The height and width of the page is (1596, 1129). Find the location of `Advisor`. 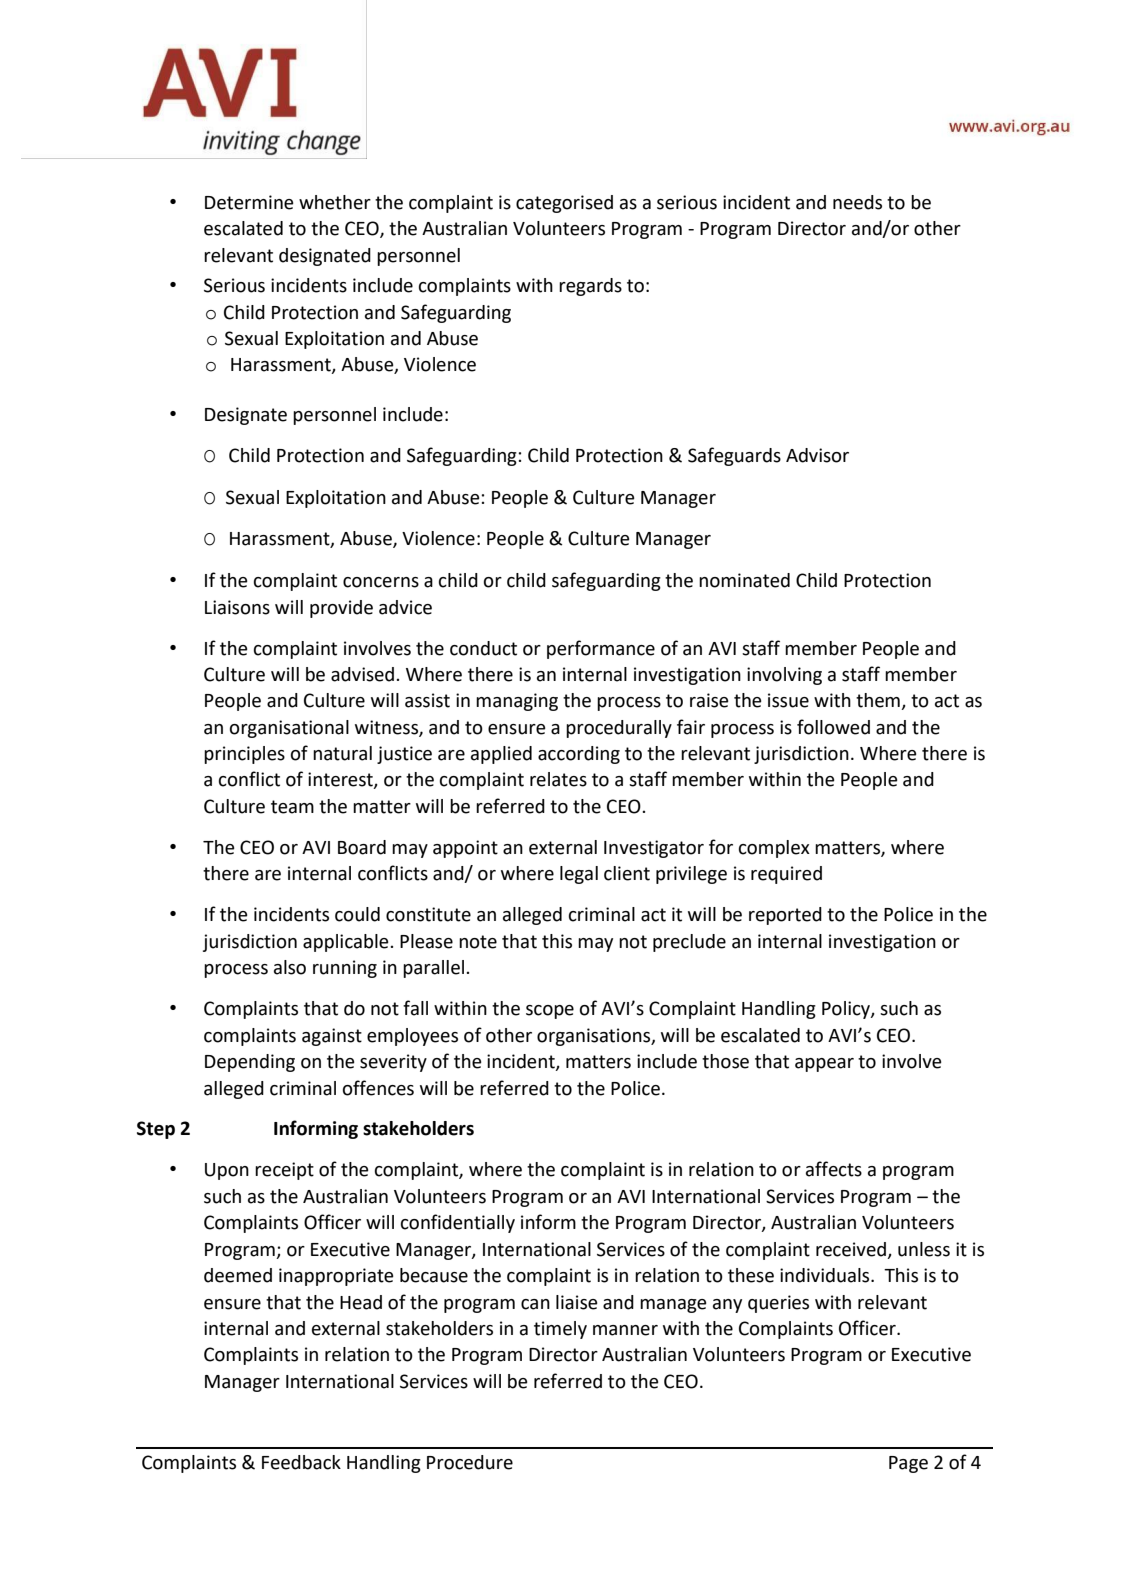

Advisor is located at coordinates (817, 455).
